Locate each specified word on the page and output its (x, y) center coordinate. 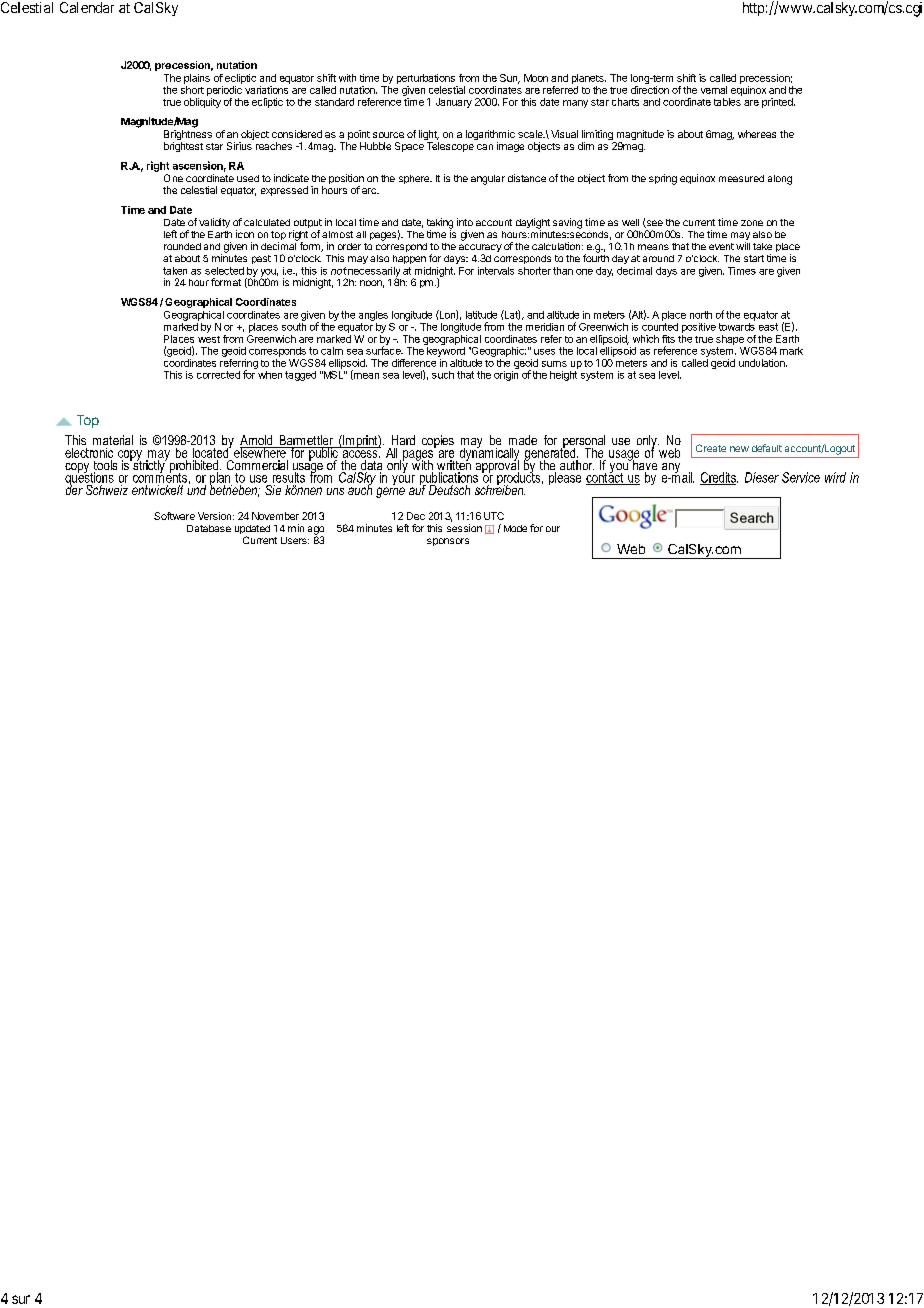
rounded (182, 246)
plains (197, 79)
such (443, 375)
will (743, 246)
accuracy (480, 249)
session (464, 528)
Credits (719, 478)
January (454, 103)
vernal (714, 90)
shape (730, 340)
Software (174, 516)
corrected (218, 375)
